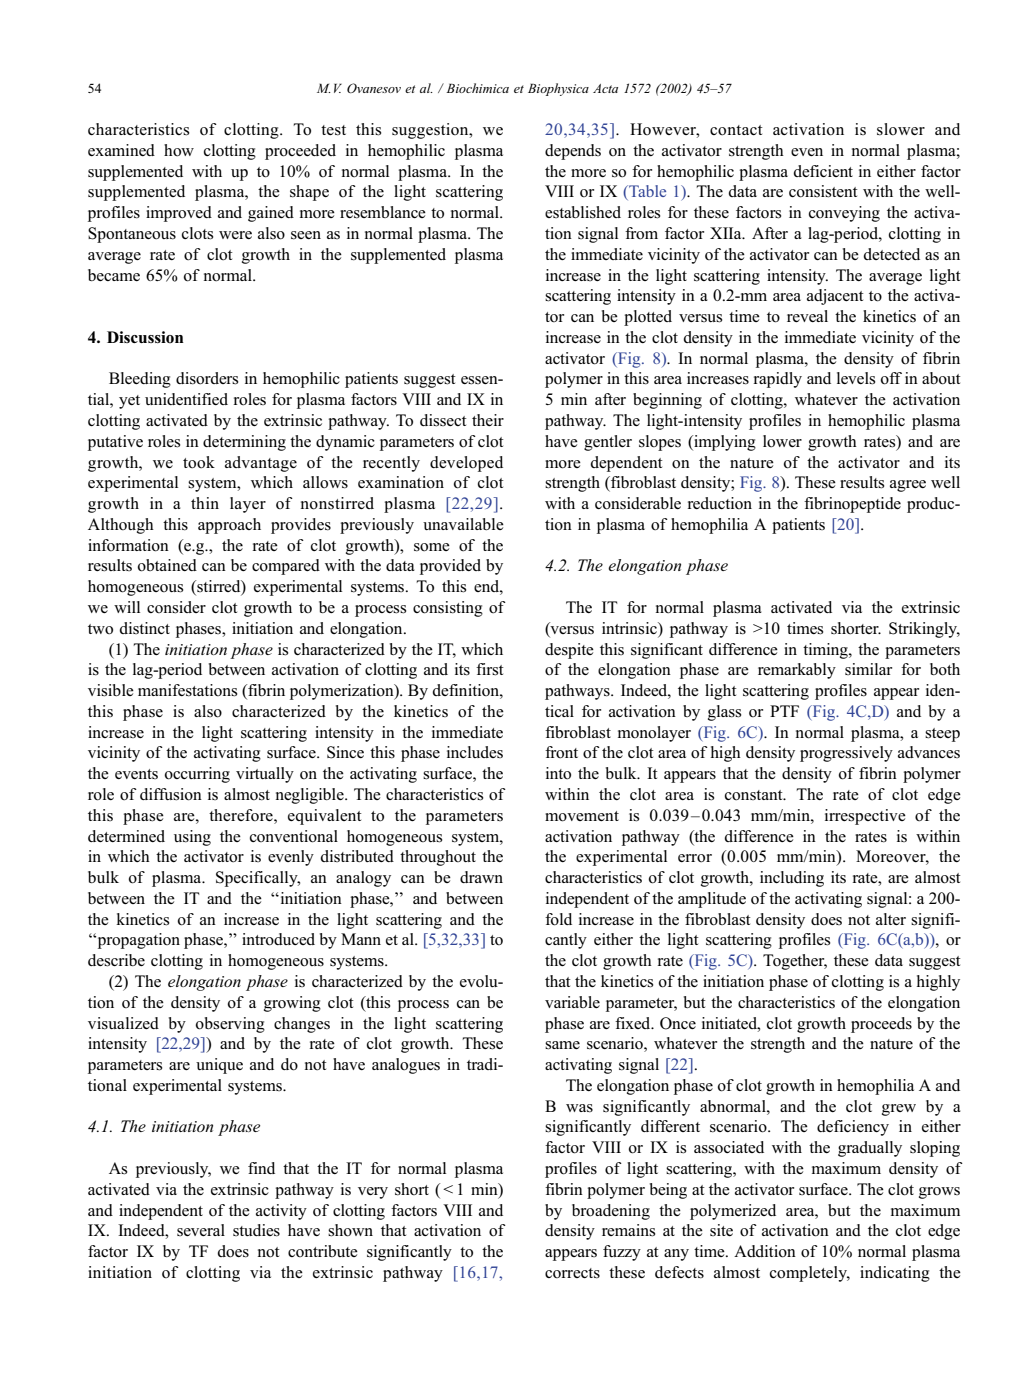  I want to click on similar, so click(868, 669).
